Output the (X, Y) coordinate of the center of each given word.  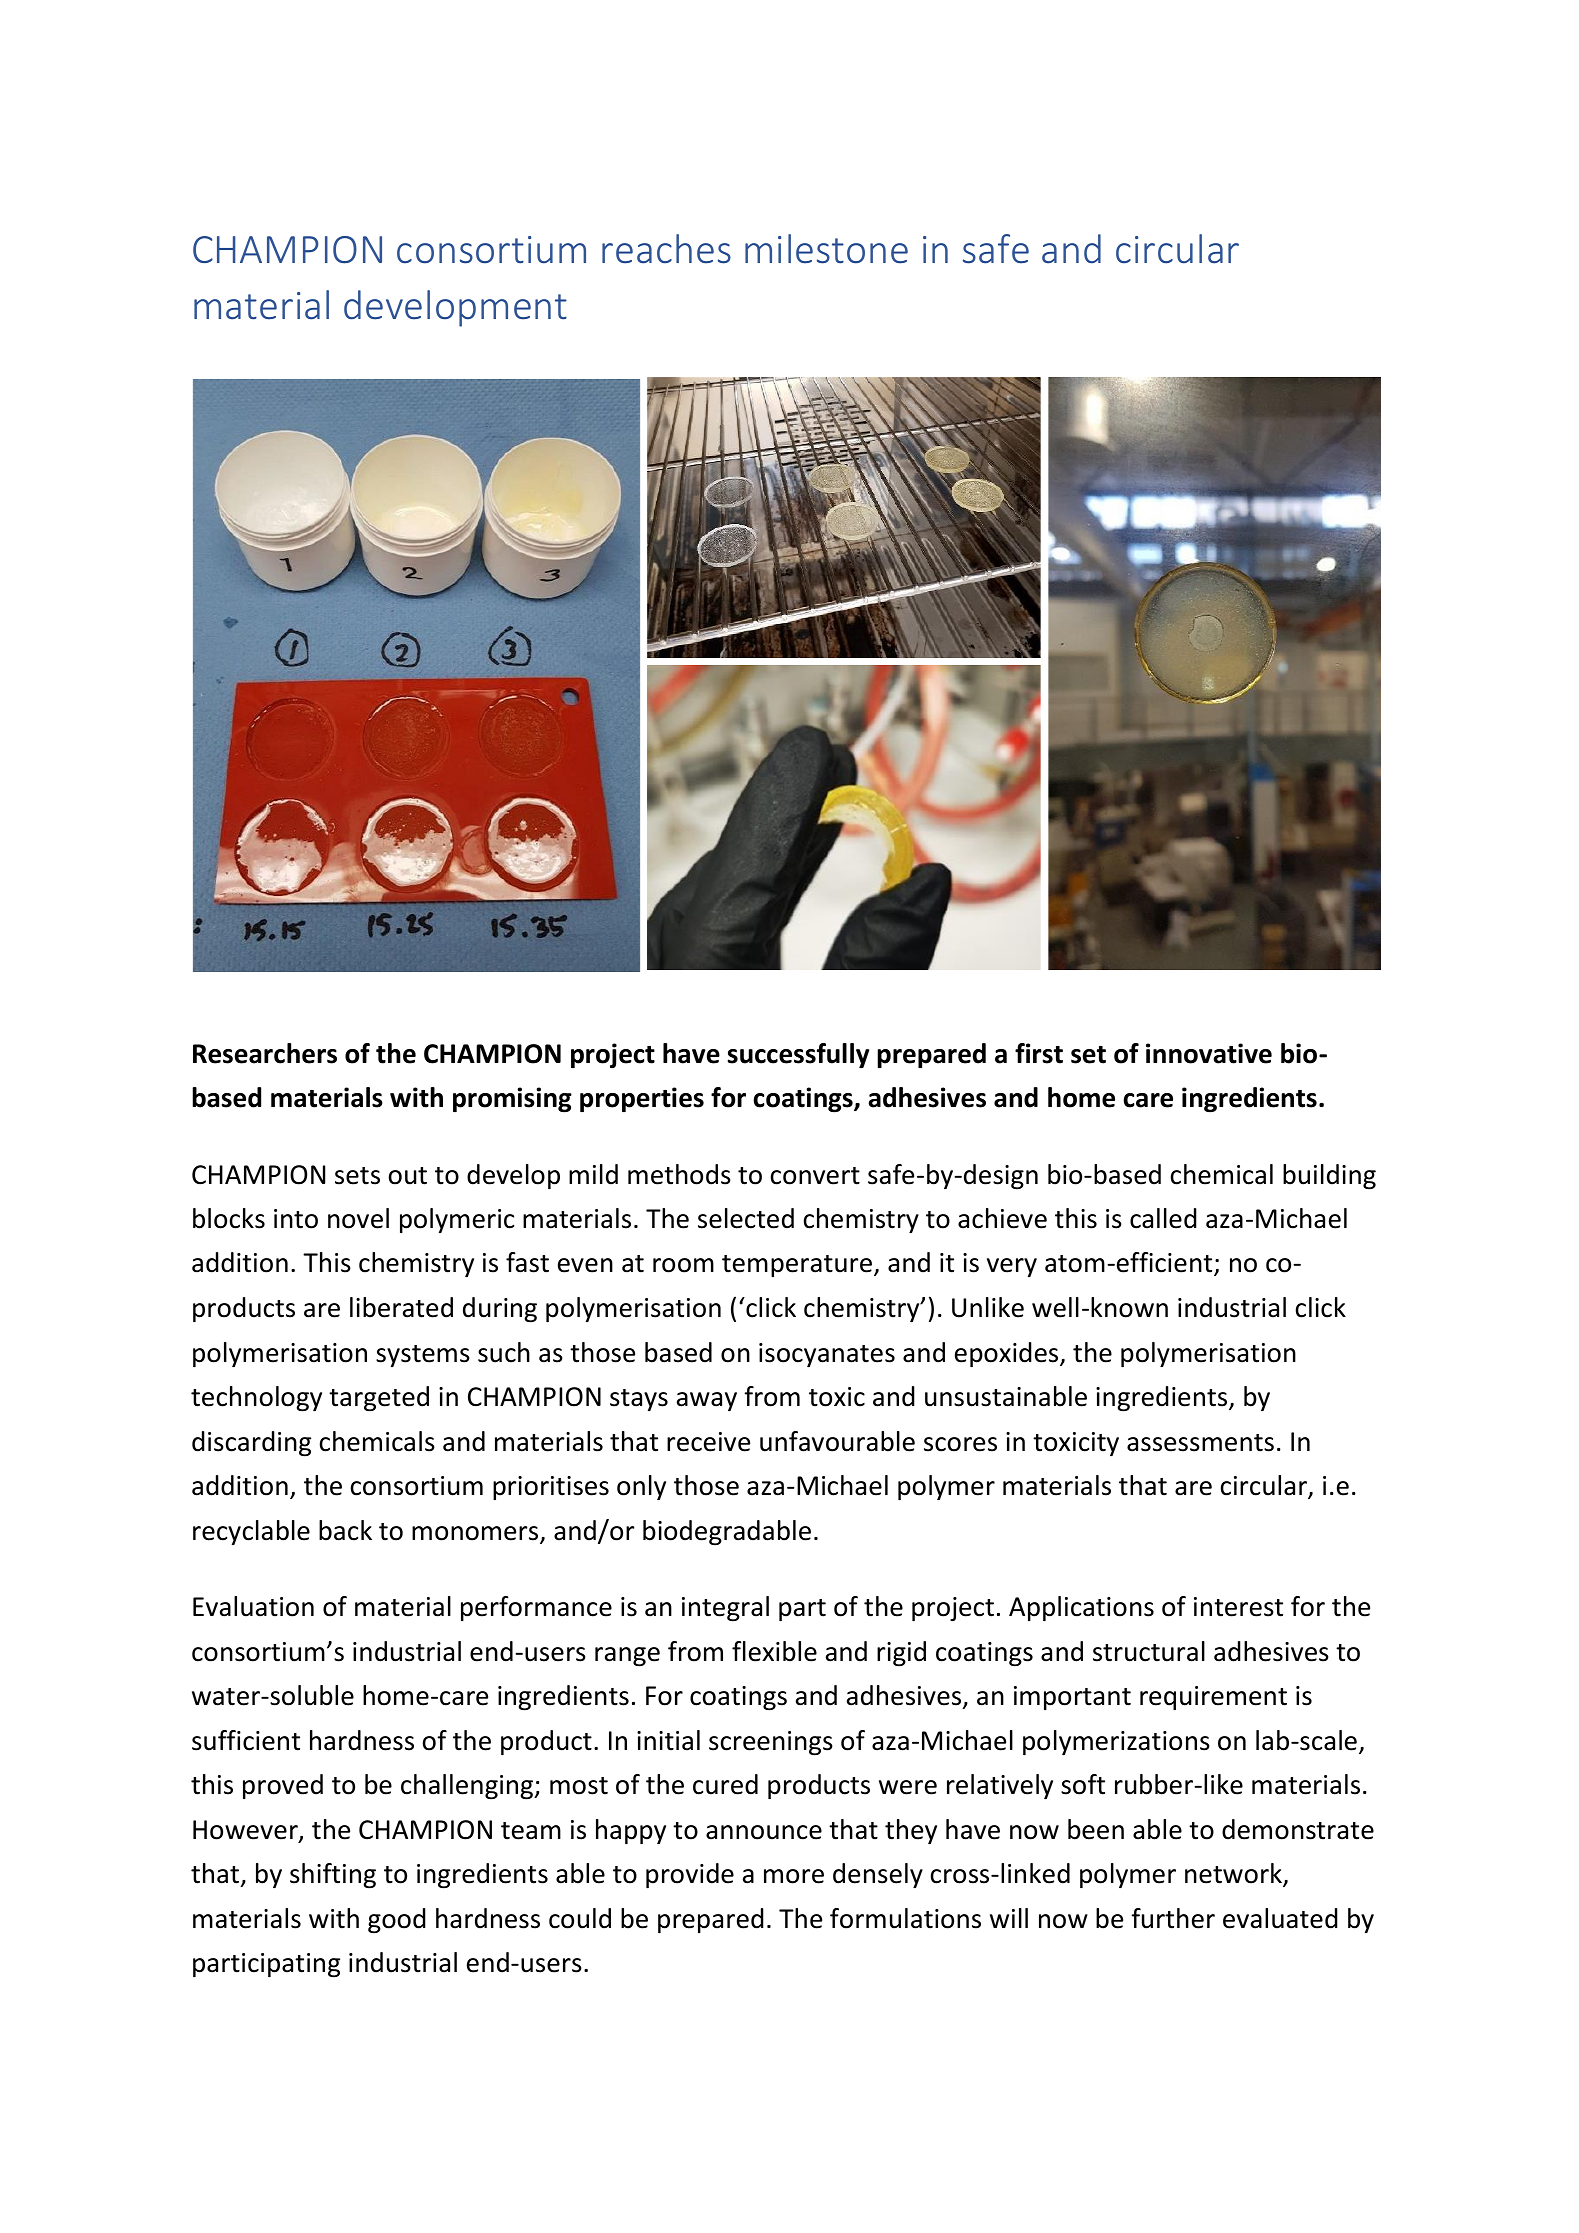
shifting (333, 1876)
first (1039, 1053)
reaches (666, 249)
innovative (1209, 1053)
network (1234, 1875)
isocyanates (827, 1355)
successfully (798, 1055)
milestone (826, 249)
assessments (1200, 1443)
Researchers (265, 1053)
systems (423, 1356)
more (794, 1876)
